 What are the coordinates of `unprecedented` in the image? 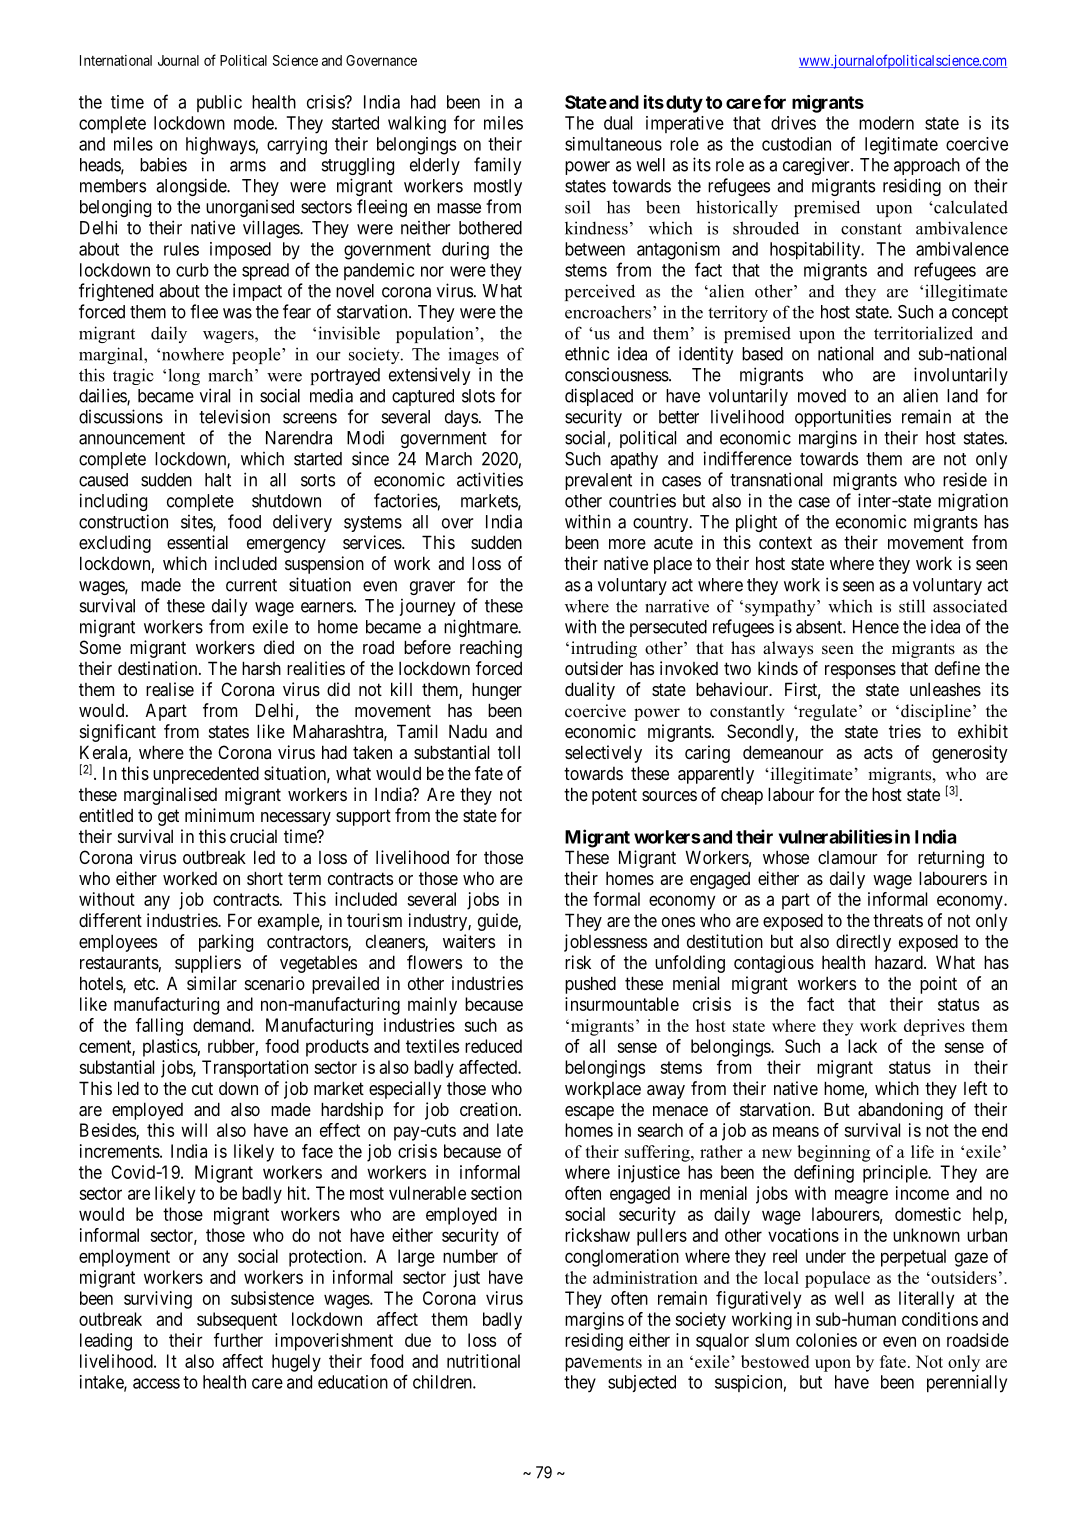 It's located at (206, 775).
